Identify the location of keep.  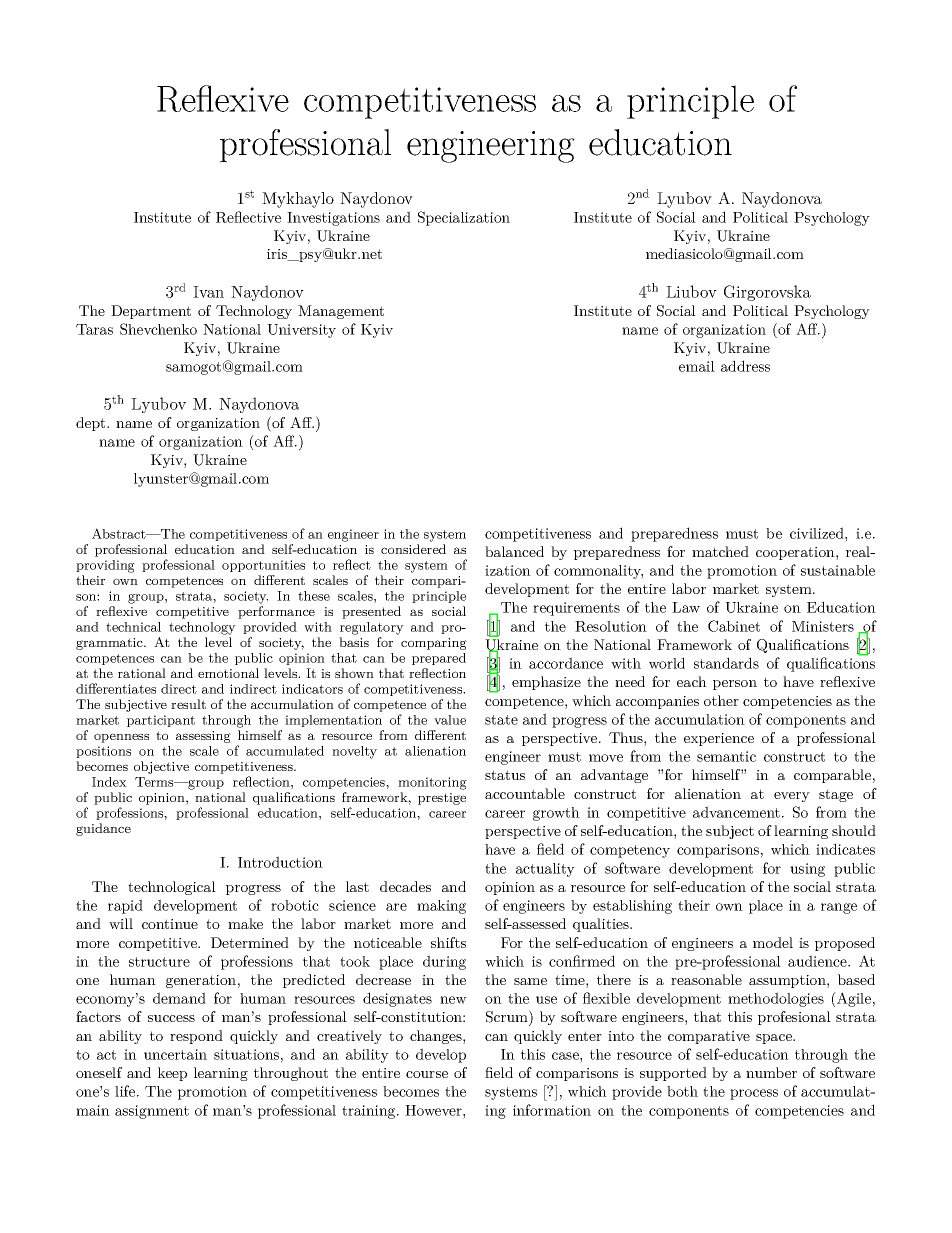
(172, 1074).
